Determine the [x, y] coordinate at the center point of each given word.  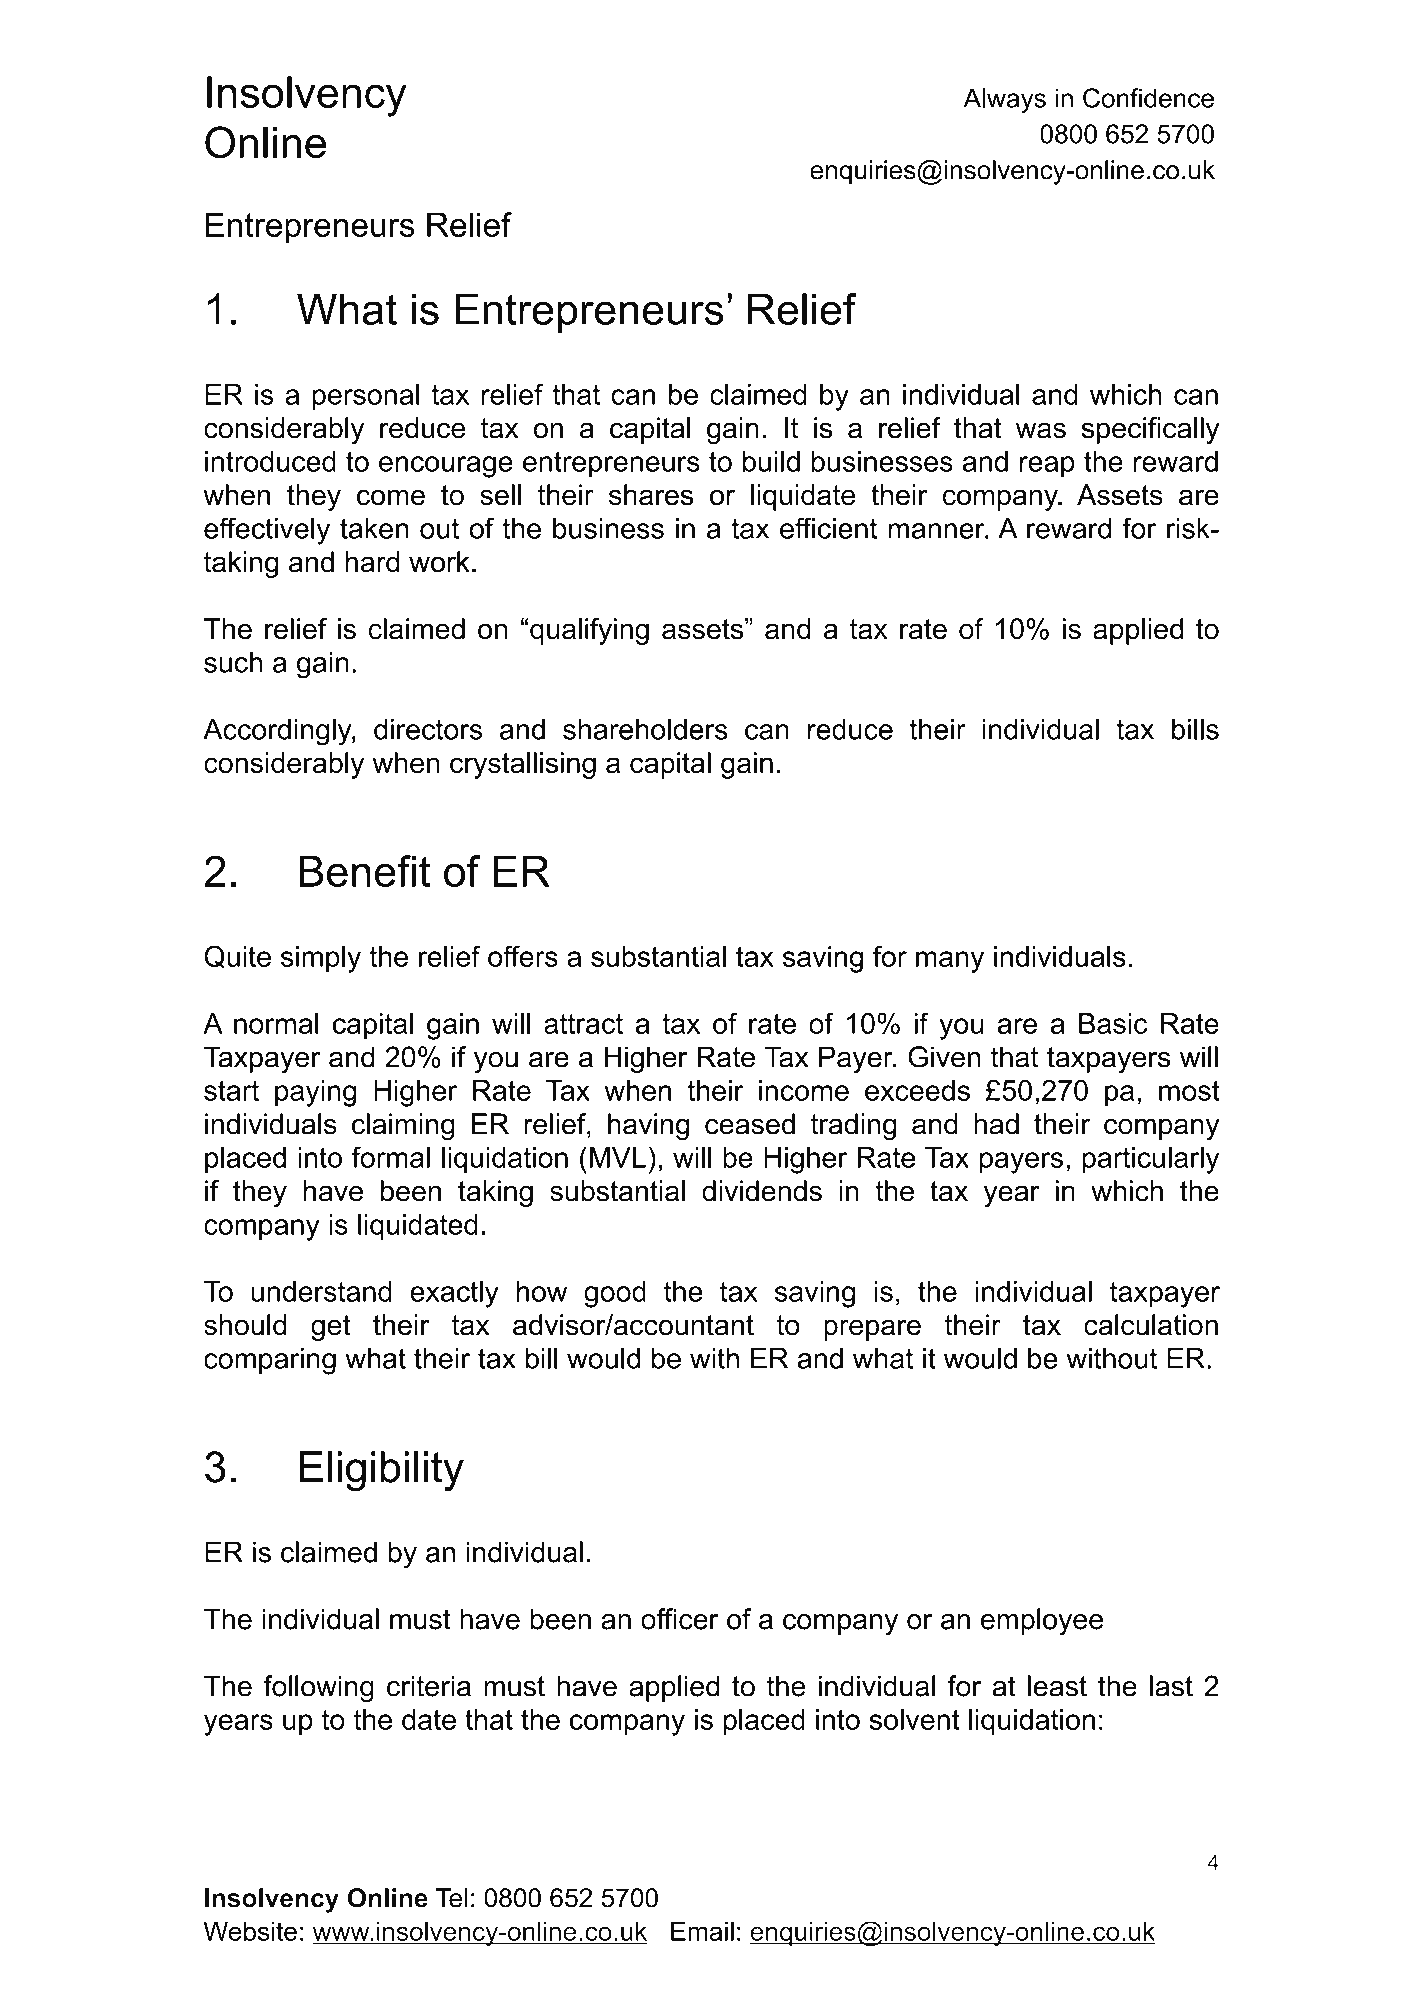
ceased [750, 1124]
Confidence [1148, 98]
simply [321, 959]
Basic [1113, 1023]
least [1057, 1686]
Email [702, 1931]
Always [1005, 100]
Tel [452, 1898]
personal [365, 397]
